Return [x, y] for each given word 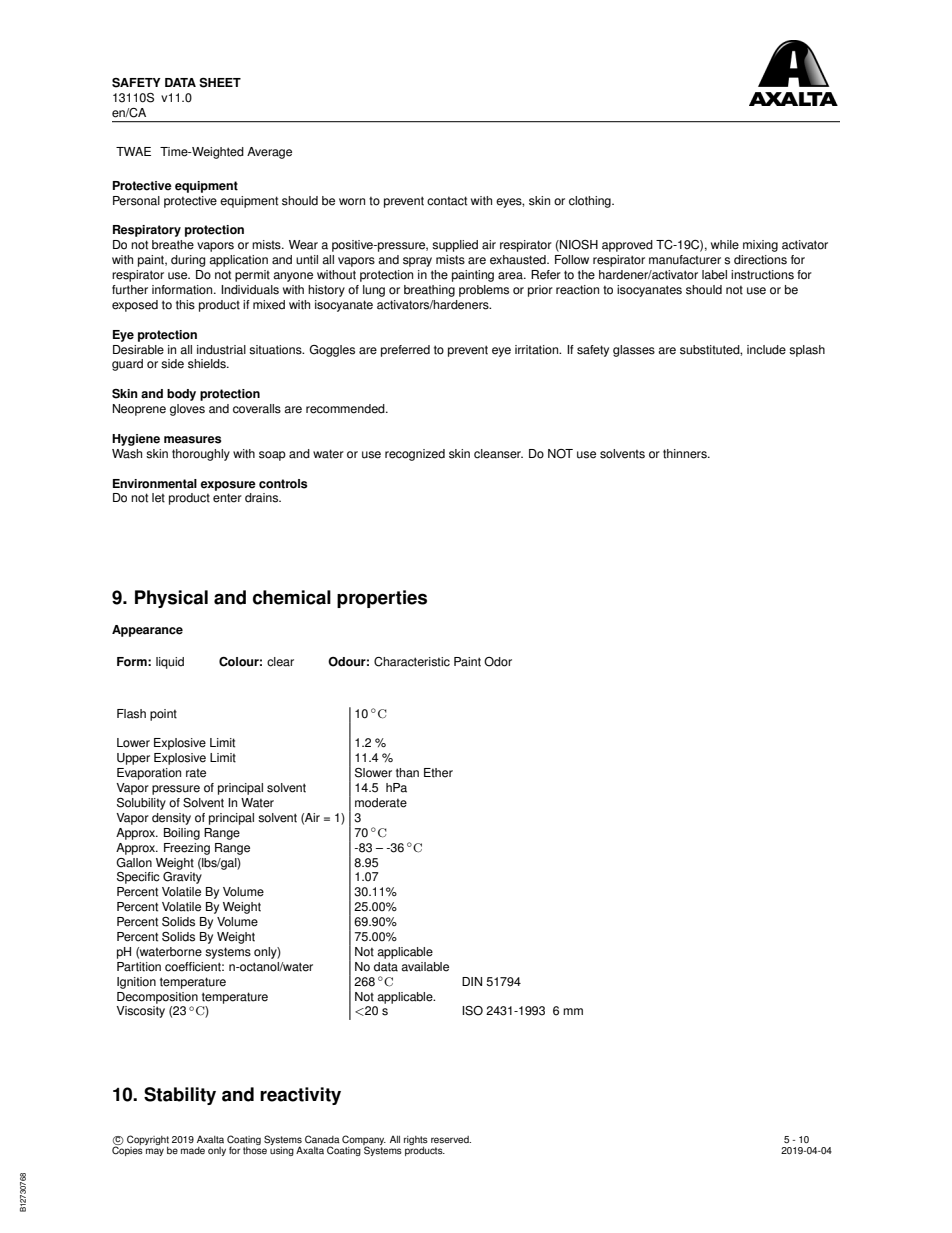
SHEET [220, 83]
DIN [472, 981]
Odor [498, 662]
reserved [451, 1140]
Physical [171, 599]
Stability [180, 1096]
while [725, 245]
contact [447, 201]
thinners [686, 454]
